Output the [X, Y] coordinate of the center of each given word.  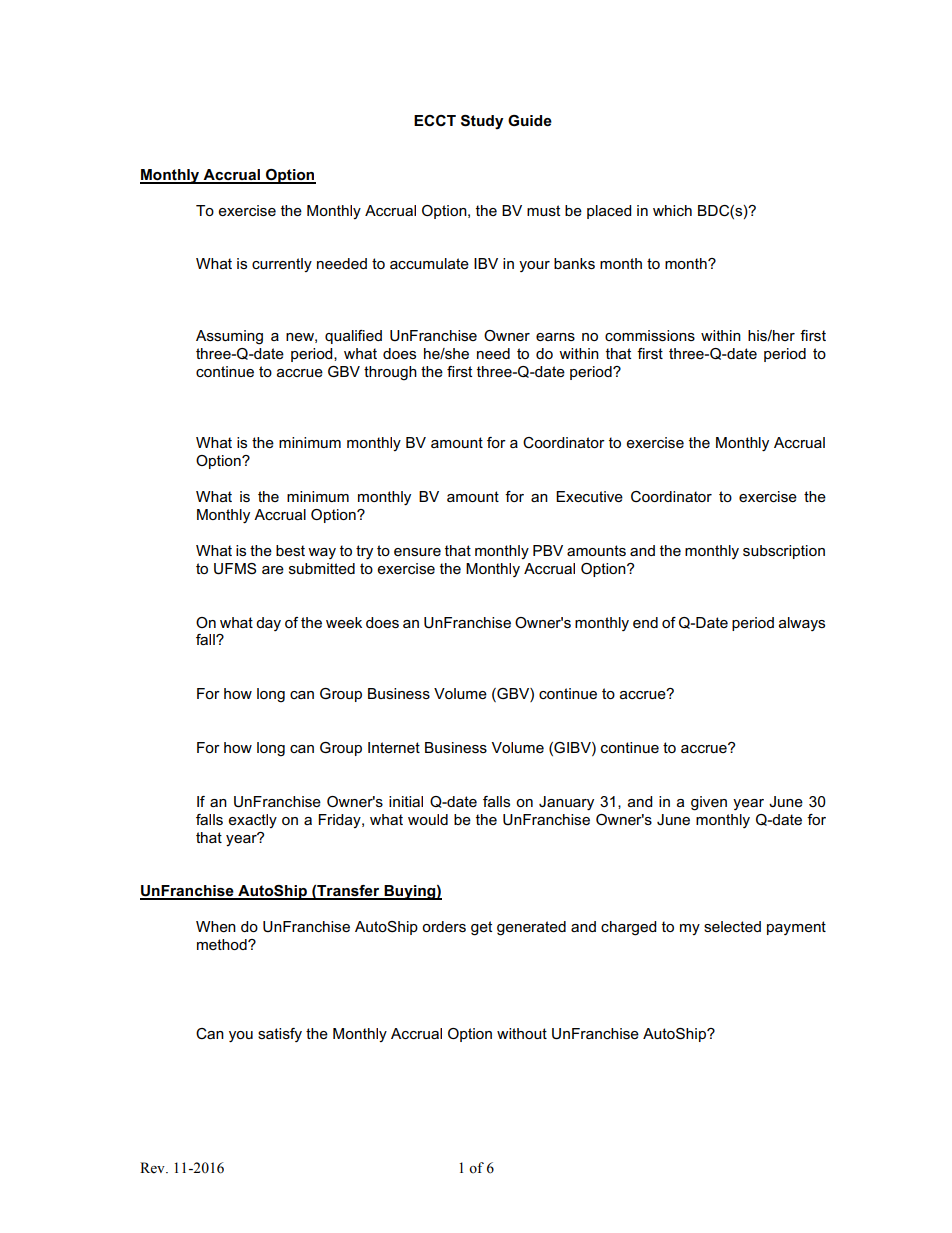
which [672, 210]
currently [282, 265]
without [522, 1033]
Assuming [229, 337]
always [802, 624]
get [481, 928]
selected [732, 926]
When [216, 926]
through [390, 373]
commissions [650, 335]
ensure [417, 552]
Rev [153, 1168]
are [273, 570]
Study [482, 122]
